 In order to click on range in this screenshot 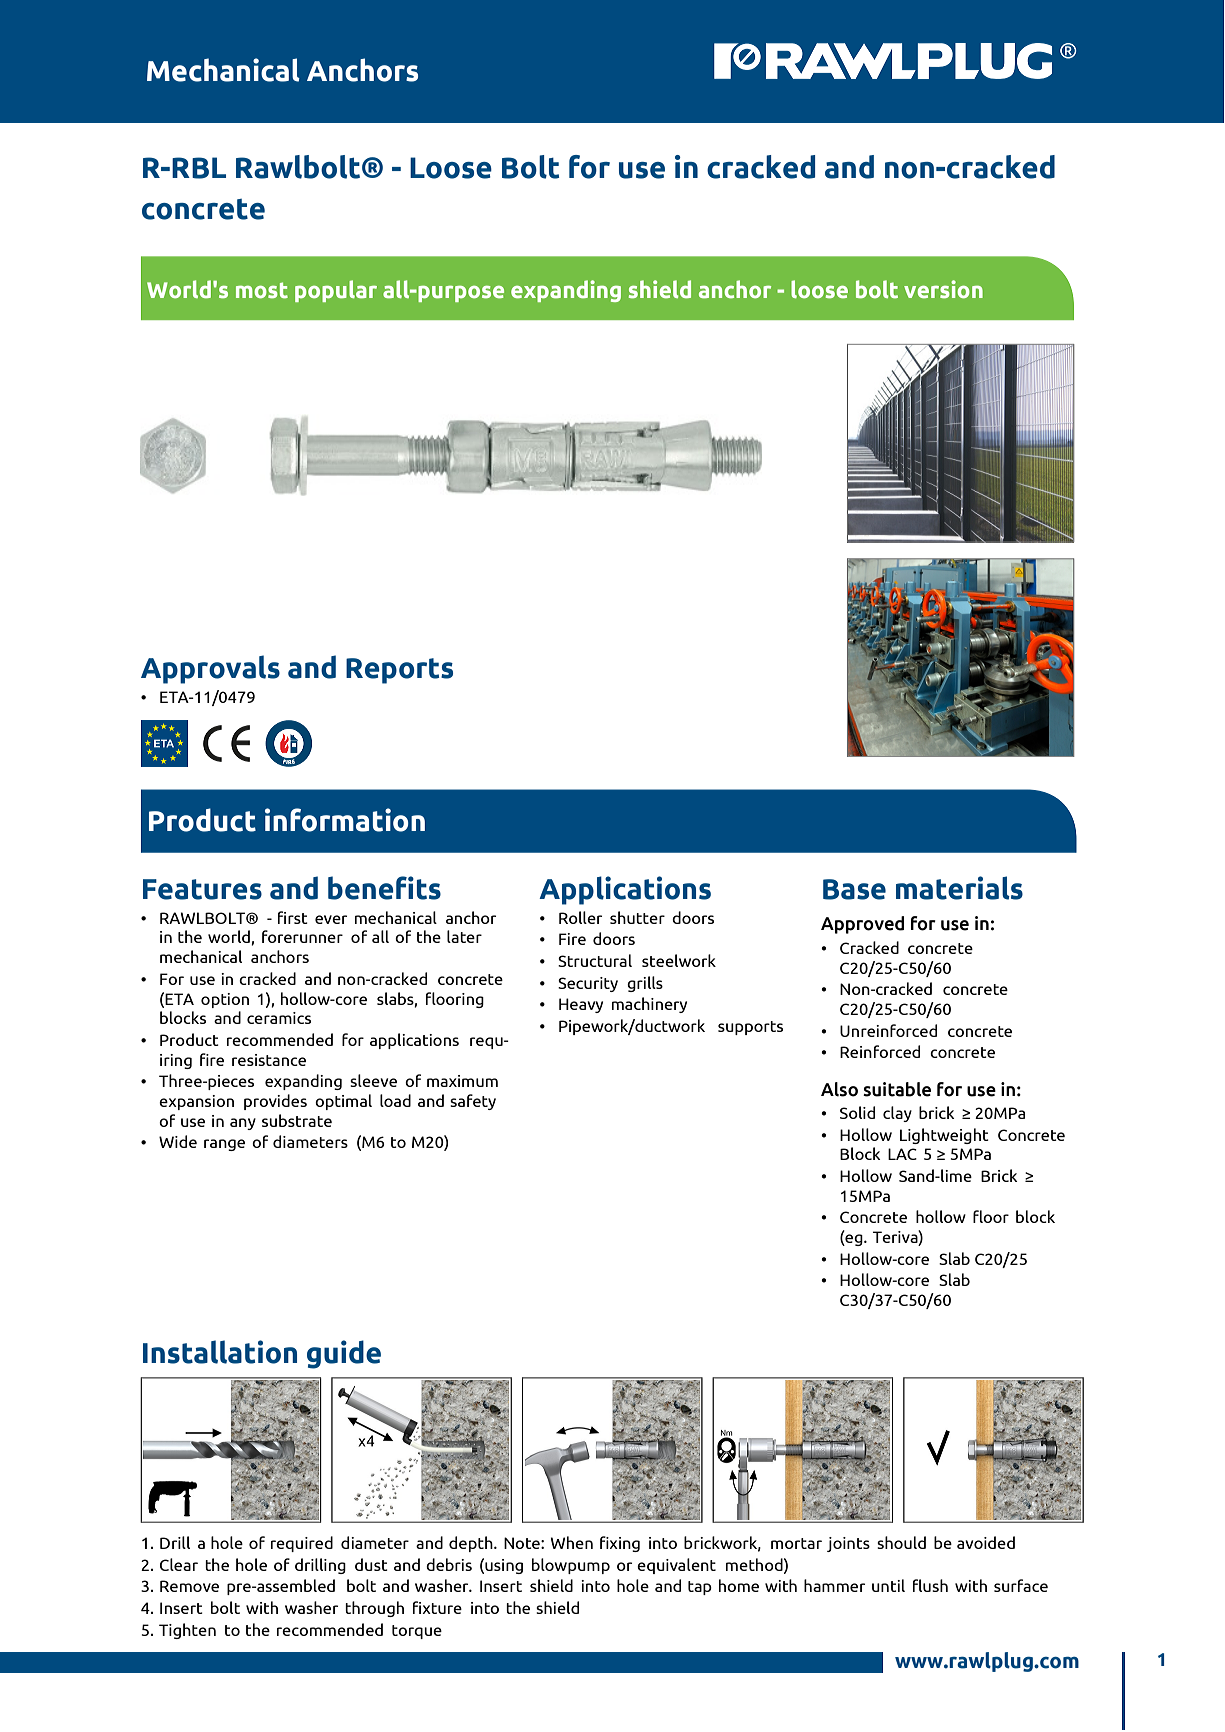, I will do `click(224, 1145)`.
